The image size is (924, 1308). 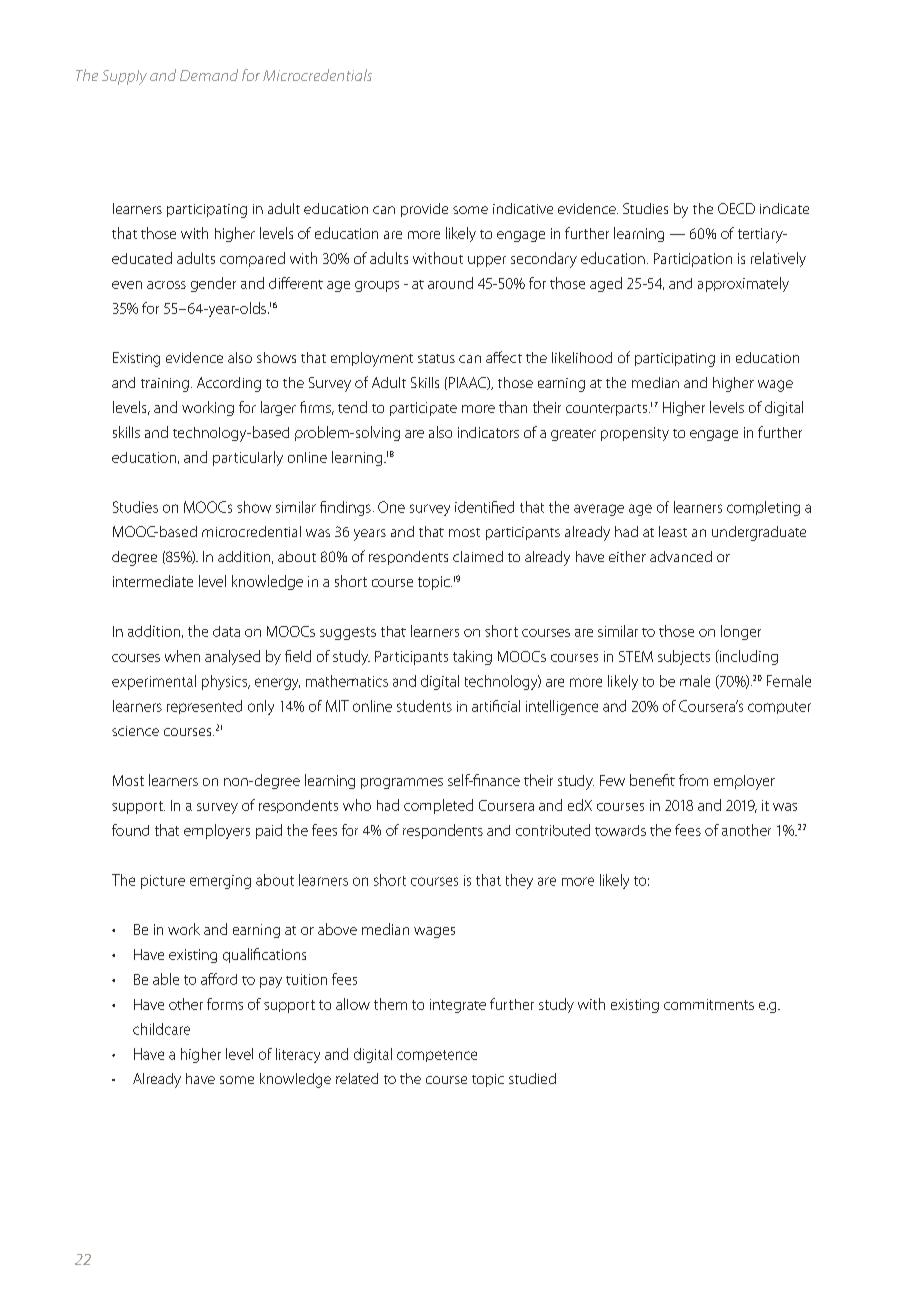 I want to click on OECD, so click(x=736, y=208).
